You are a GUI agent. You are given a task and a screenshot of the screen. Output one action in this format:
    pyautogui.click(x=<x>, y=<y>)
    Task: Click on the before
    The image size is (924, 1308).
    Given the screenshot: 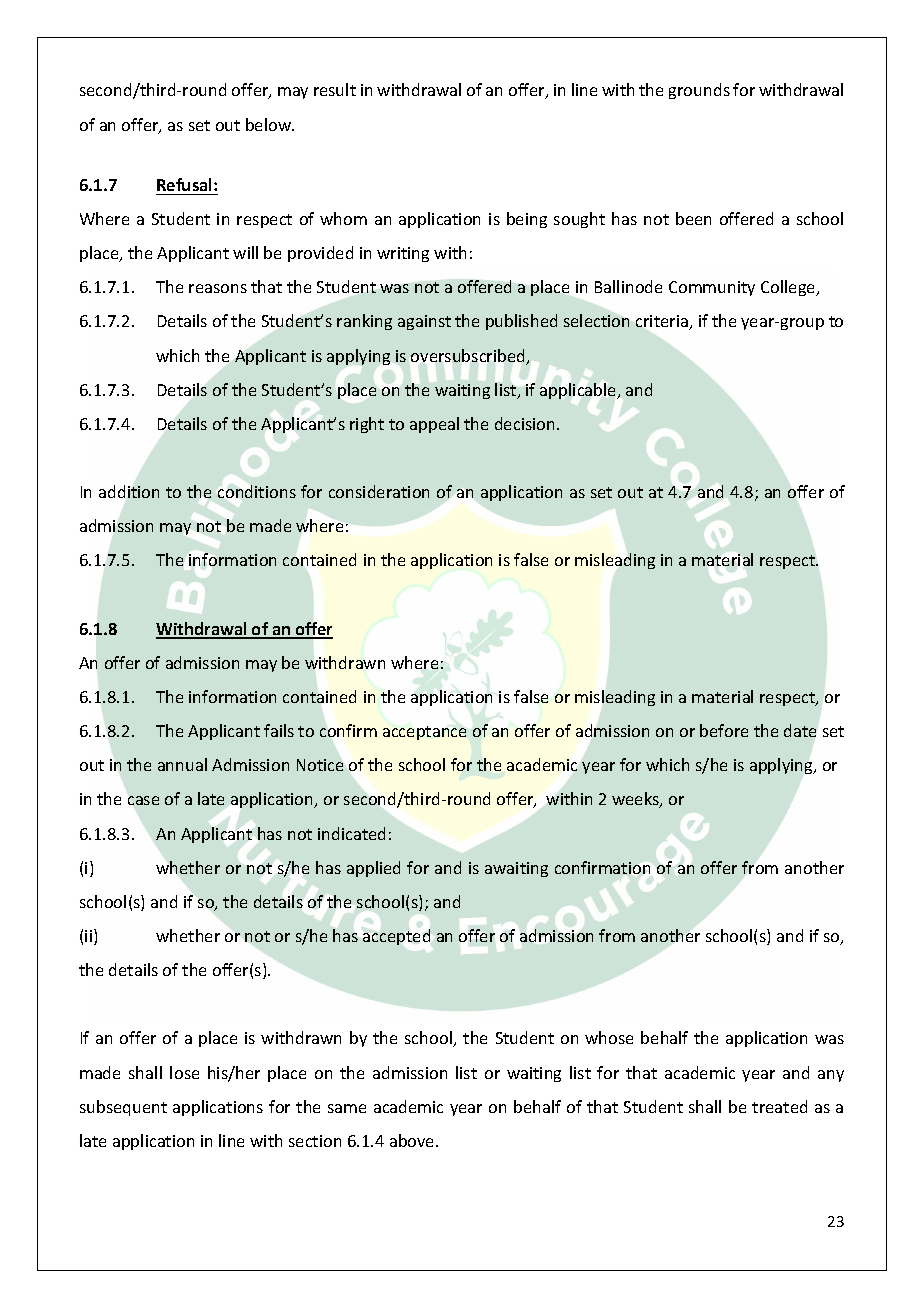 What is the action you would take?
    pyautogui.click(x=724, y=730)
